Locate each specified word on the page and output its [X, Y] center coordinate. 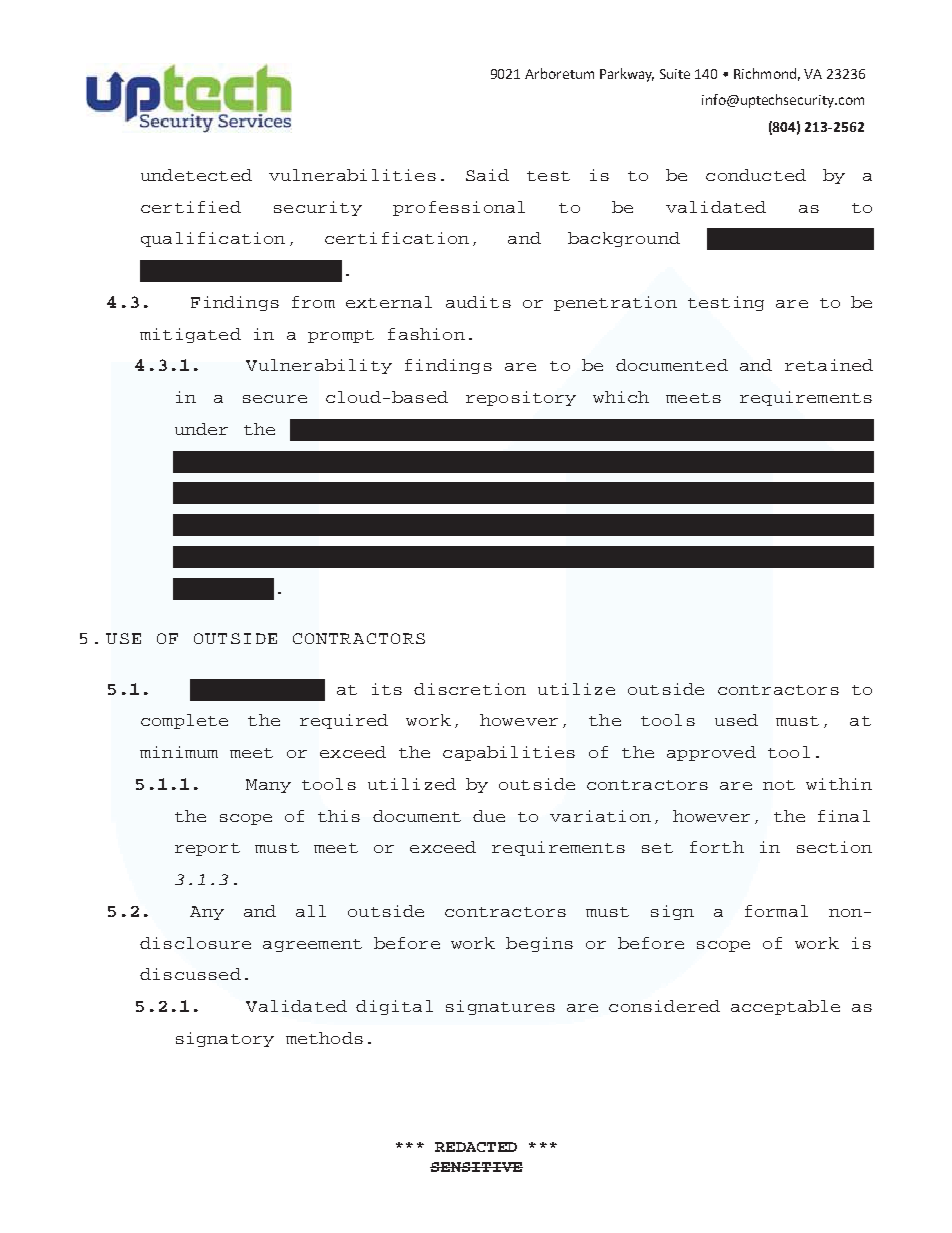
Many [268, 786]
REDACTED [476, 1147]
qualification [213, 239]
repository [521, 398]
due [489, 816]
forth [717, 847]
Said [487, 175]
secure [275, 399]
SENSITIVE [476, 1167]
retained [829, 365]
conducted [756, 175]
